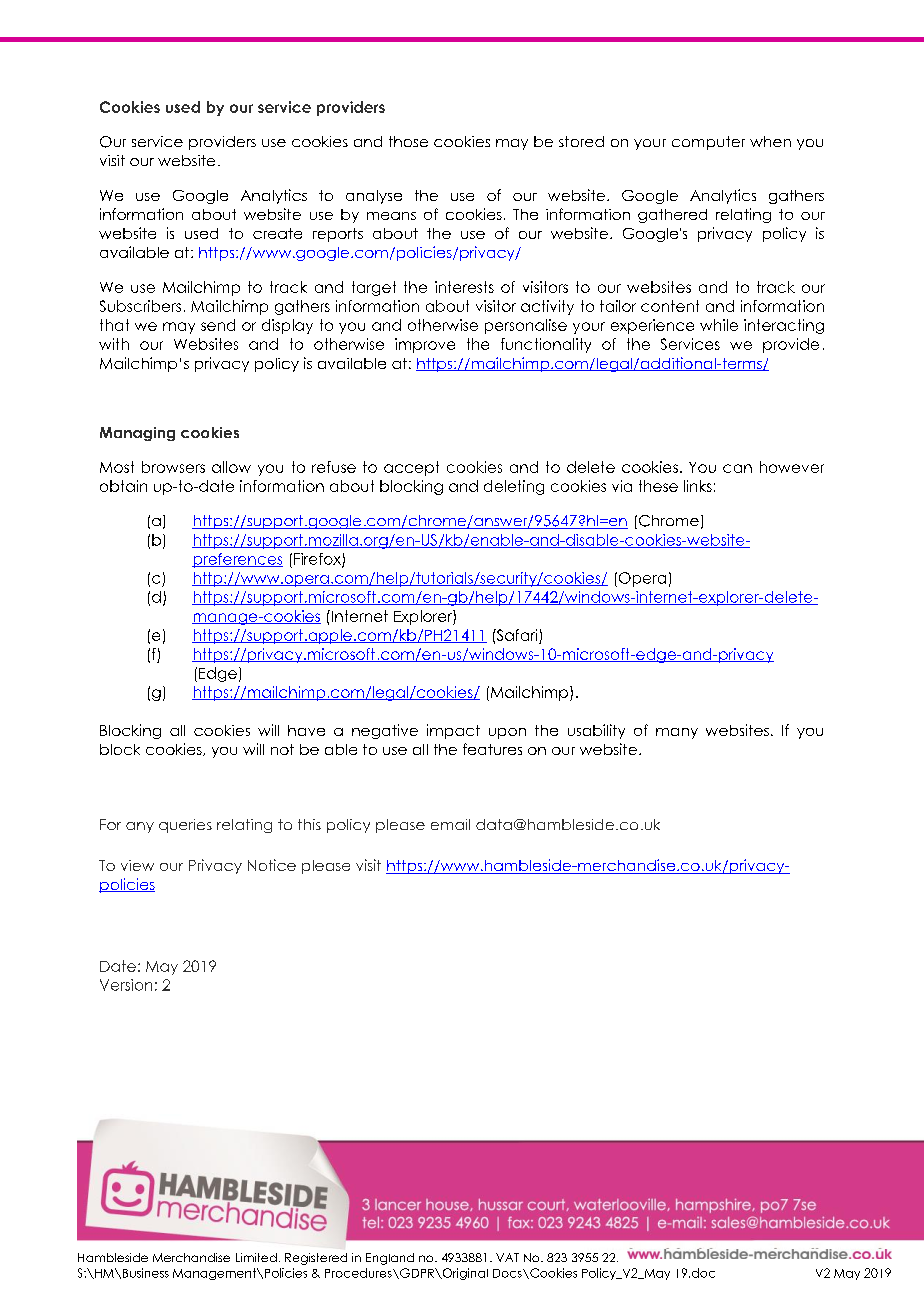 The width and height of the screenshot is (924, 1308). I want to click on those, so click(408, 141).
